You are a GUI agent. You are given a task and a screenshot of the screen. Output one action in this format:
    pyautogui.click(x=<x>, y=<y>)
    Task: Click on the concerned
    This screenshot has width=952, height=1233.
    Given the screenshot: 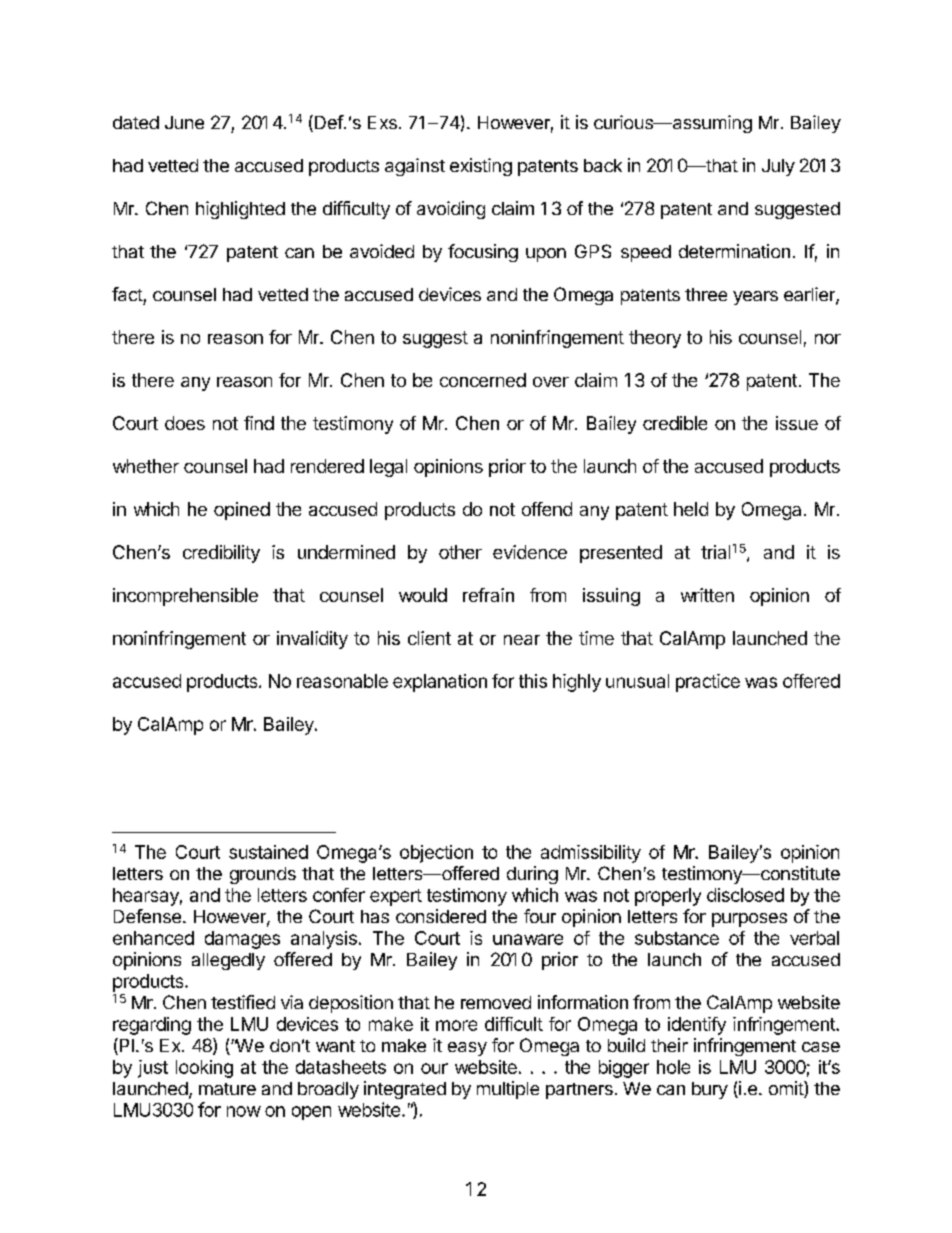 What is the action you would take?
    pyautogui.click(x=483, y=380)
